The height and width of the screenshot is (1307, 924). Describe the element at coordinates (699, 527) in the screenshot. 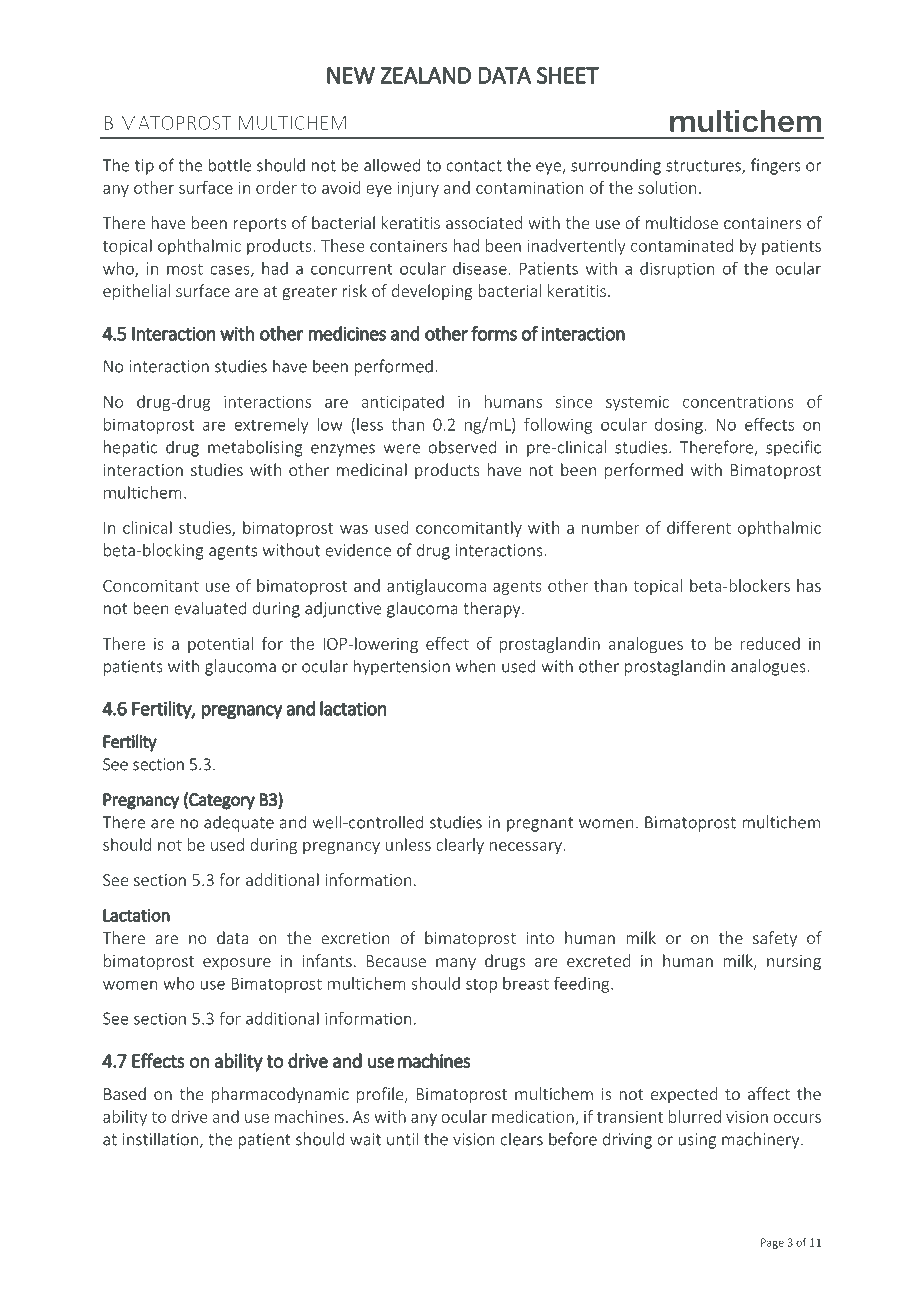

I see `different` at that location.
